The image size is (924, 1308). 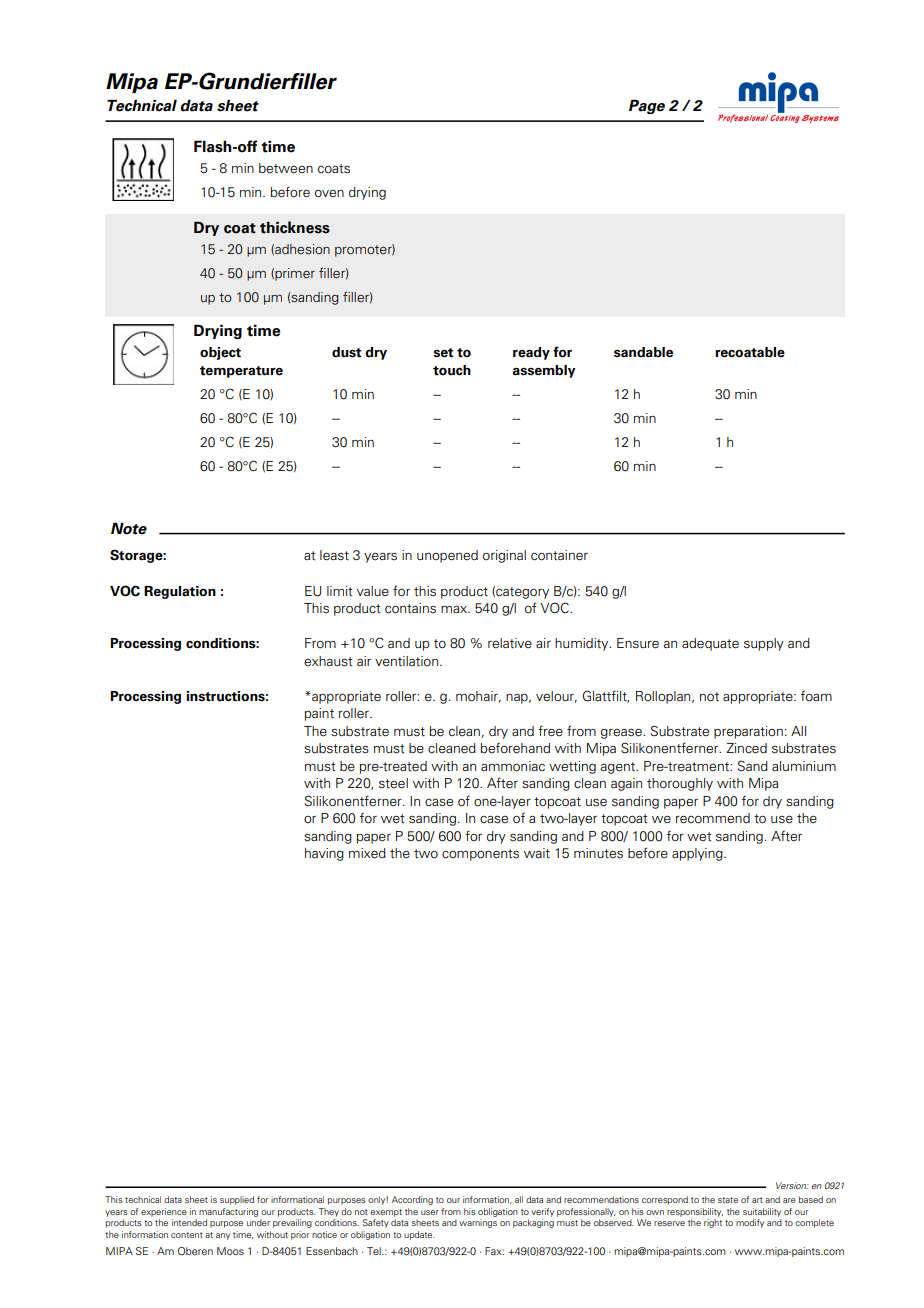 I want to click on oven, so click(x=329, y=194).
